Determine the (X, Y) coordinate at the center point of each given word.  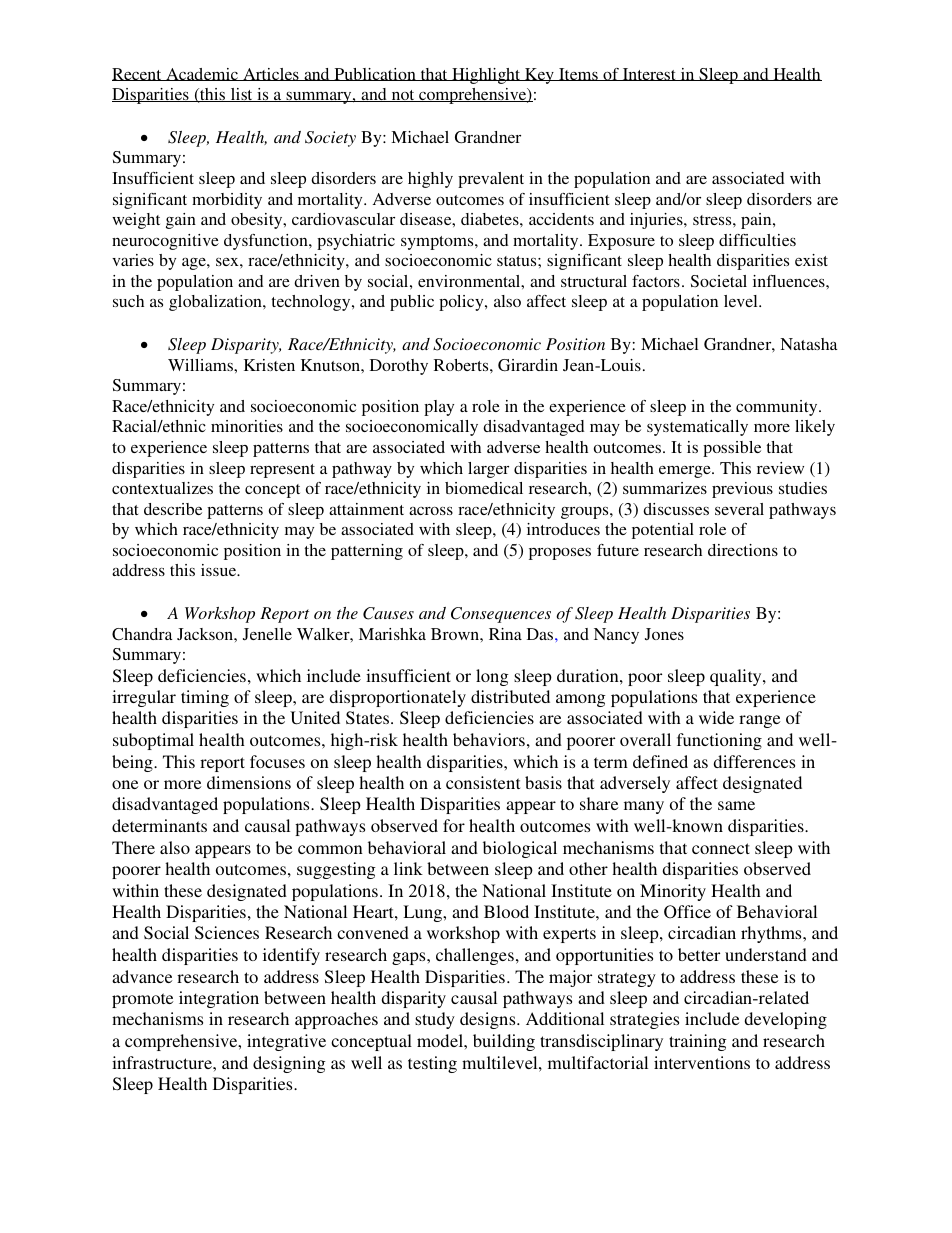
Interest (649, 74)
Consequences (501, 615)
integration (219, 999)
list (242, 95)
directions (743, 550)
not (403, 96)
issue (220, 570)
